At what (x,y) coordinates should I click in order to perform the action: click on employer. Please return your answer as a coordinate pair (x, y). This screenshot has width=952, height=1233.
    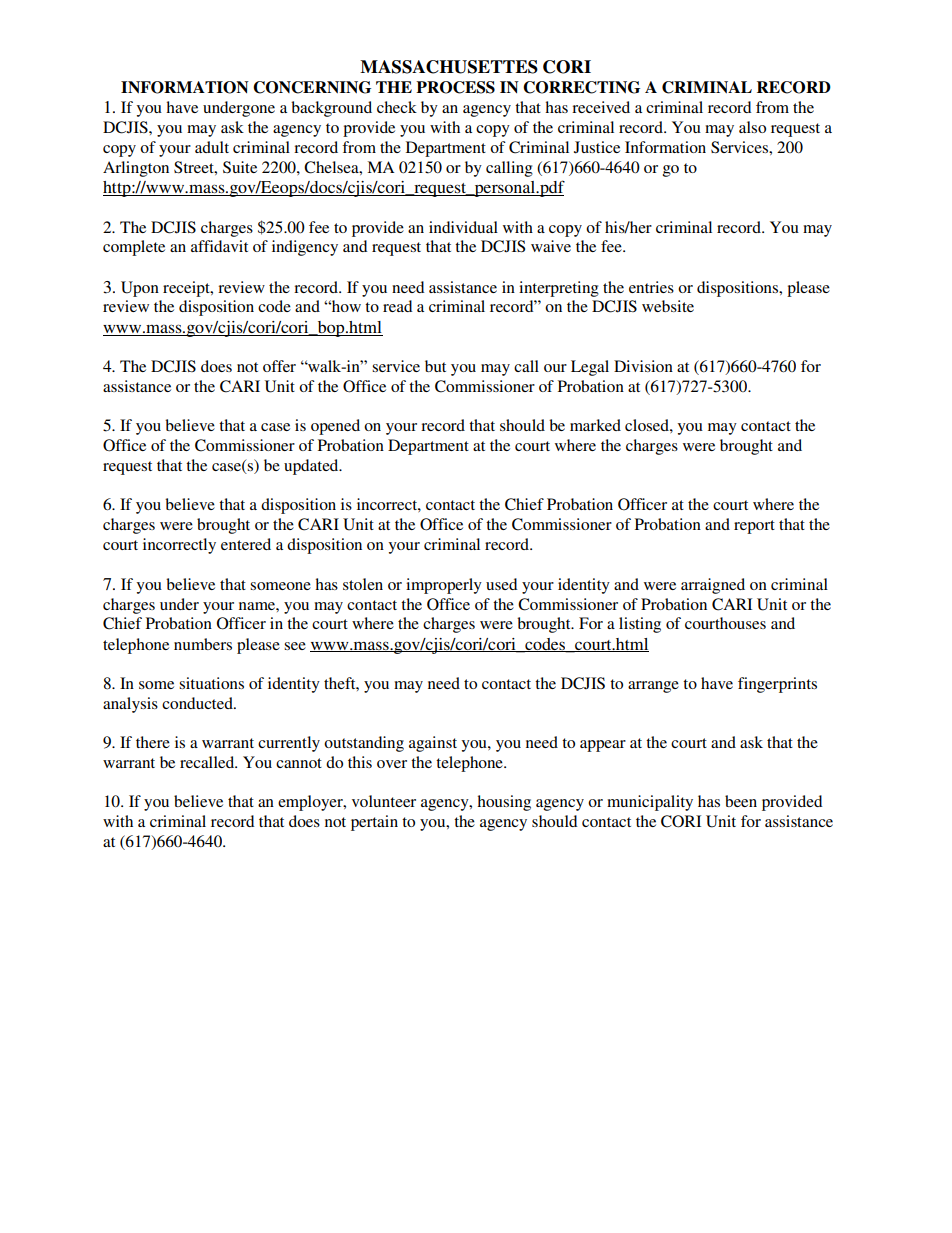
    Looking at the image, I should click on (311, 803).
